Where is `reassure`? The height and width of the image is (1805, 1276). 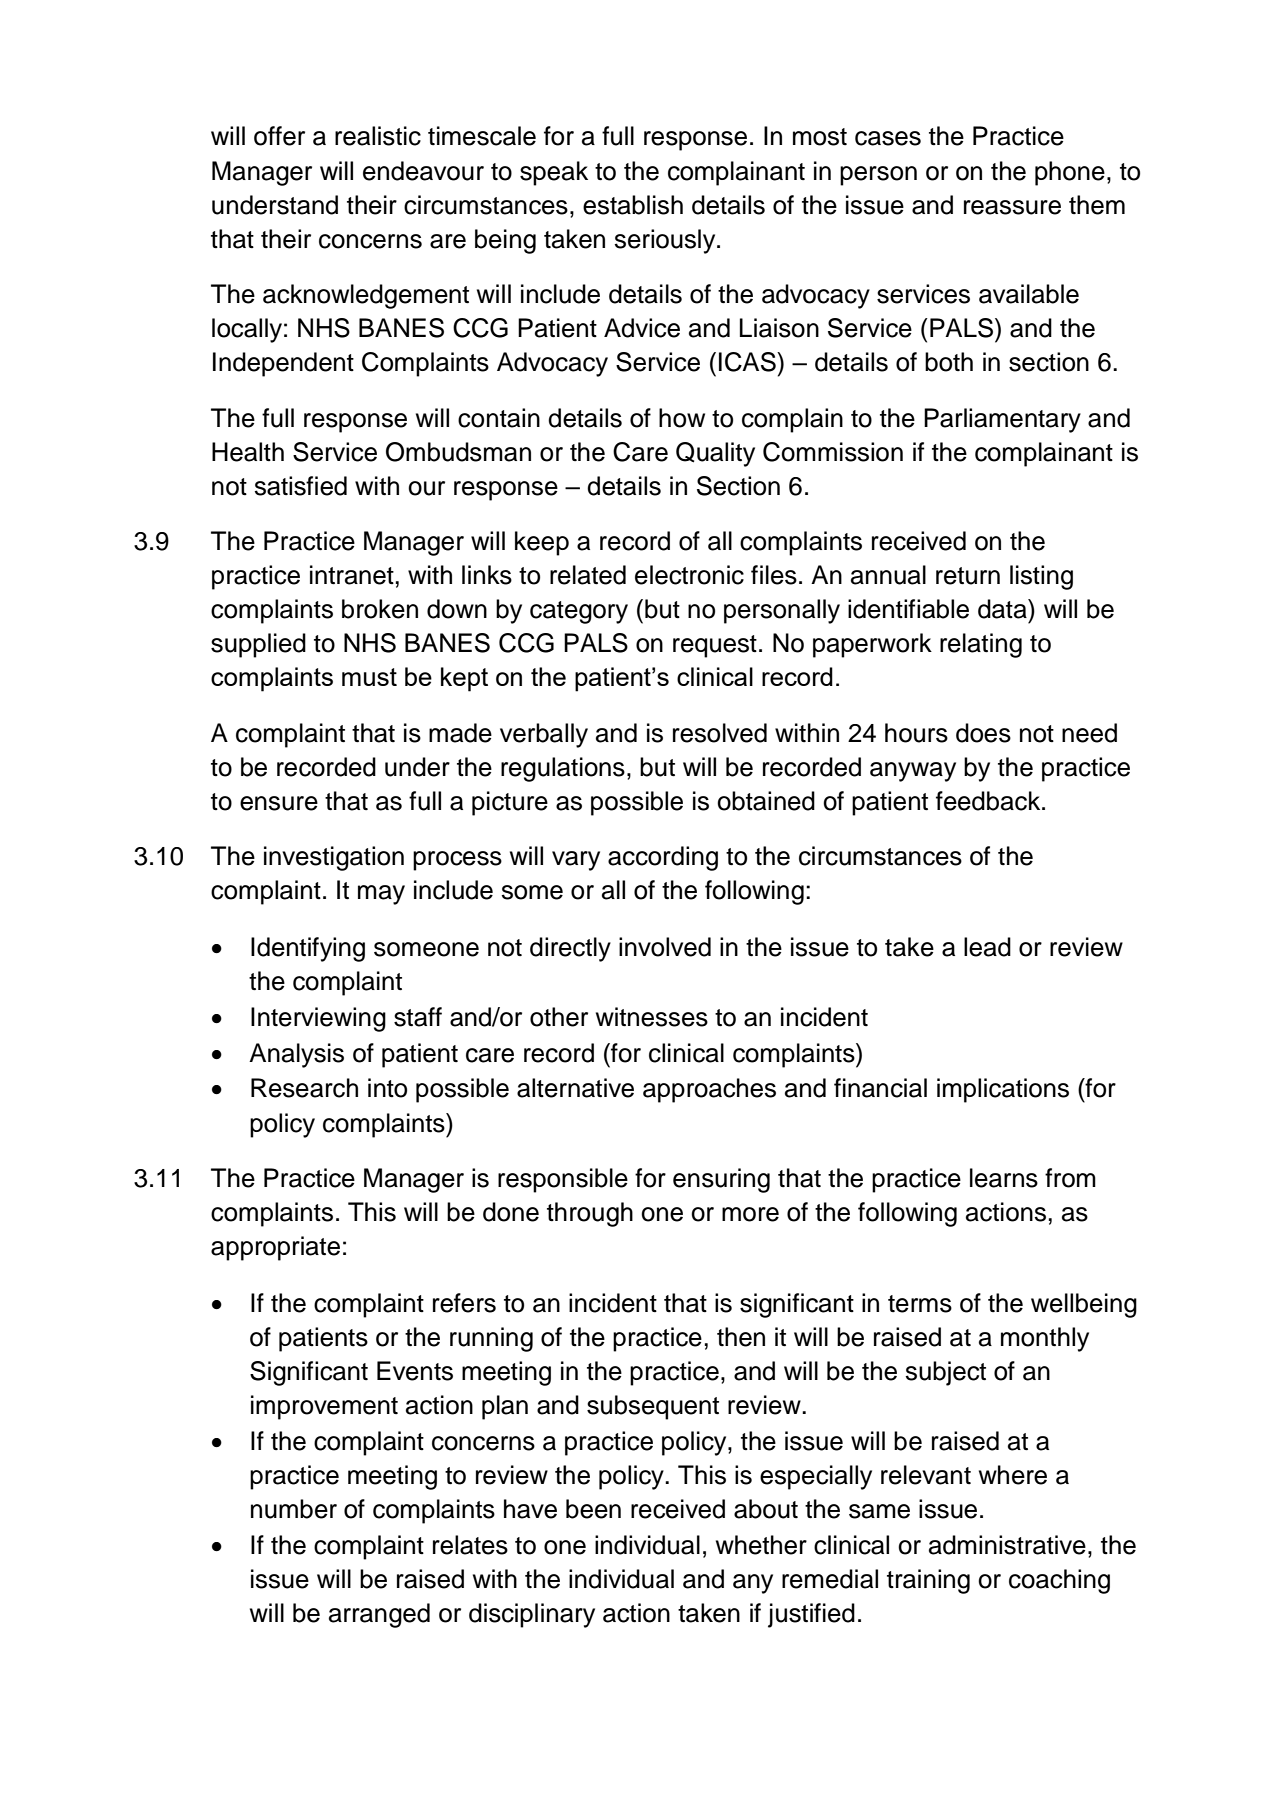 reassure is located at coordinates (1012, 207).
